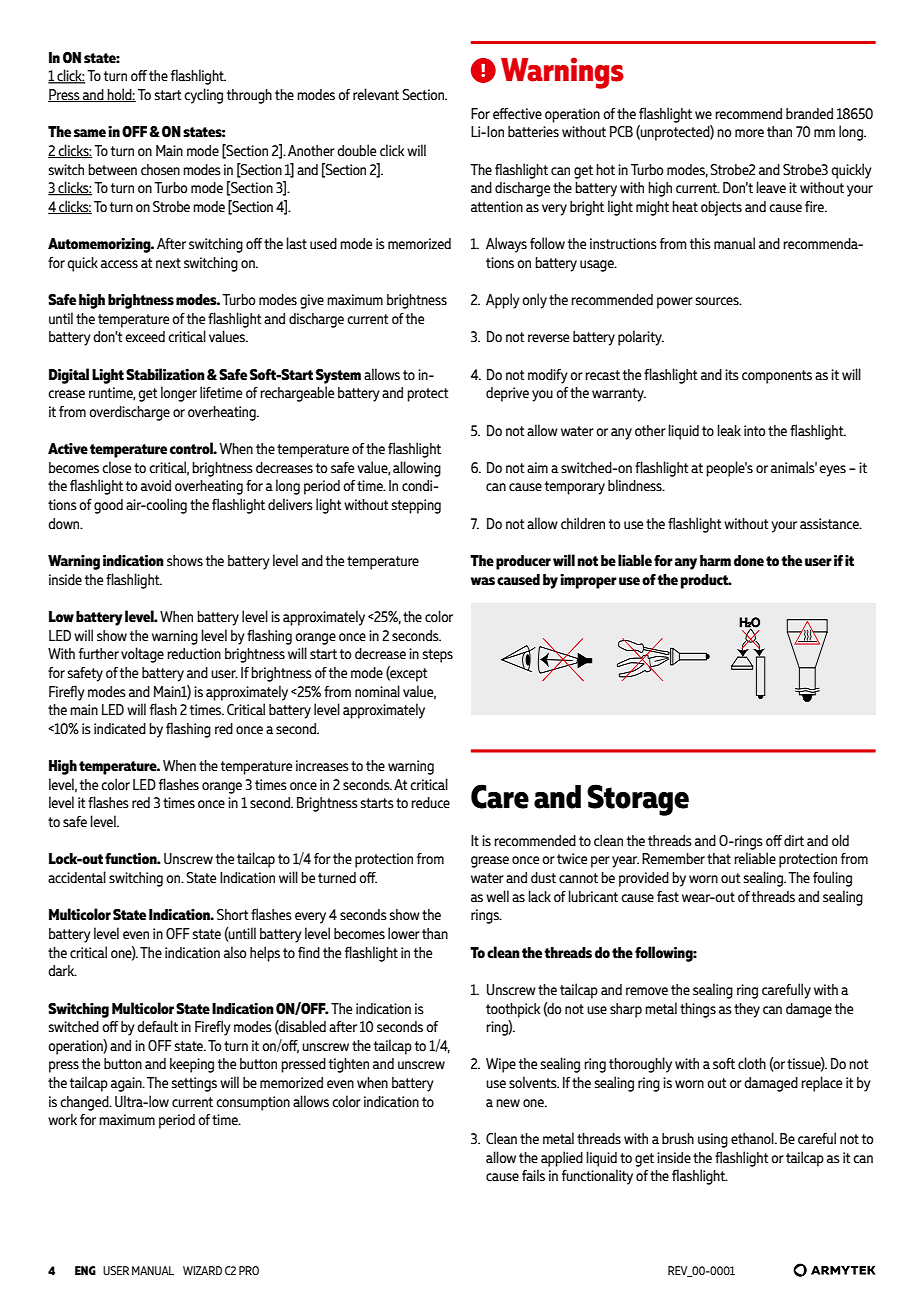 The image size is (924, 1308). I want to click on grease, so click(490, 862).
